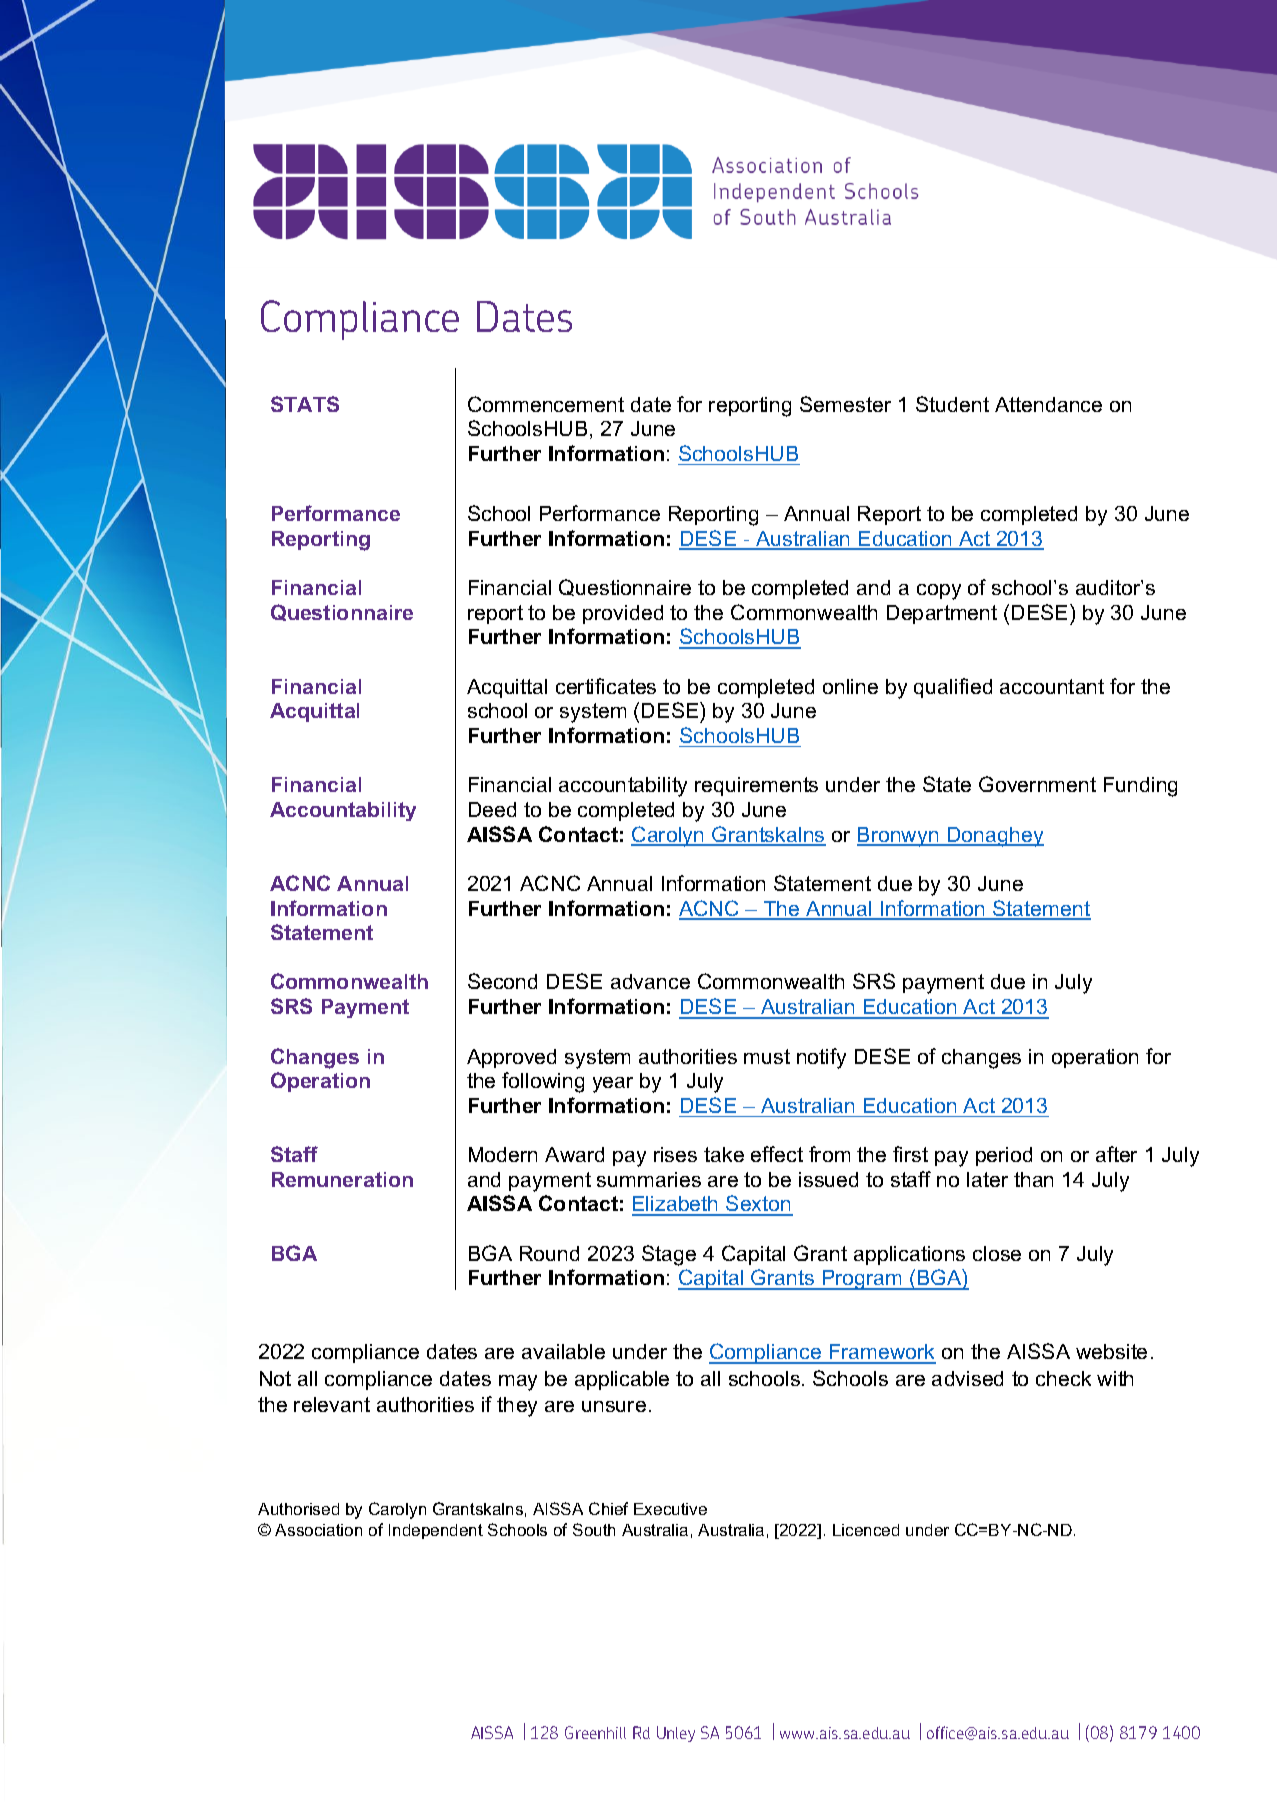 This screenshot has height=1805, width=1277. I want to click on period, so click(1004, 1156).
